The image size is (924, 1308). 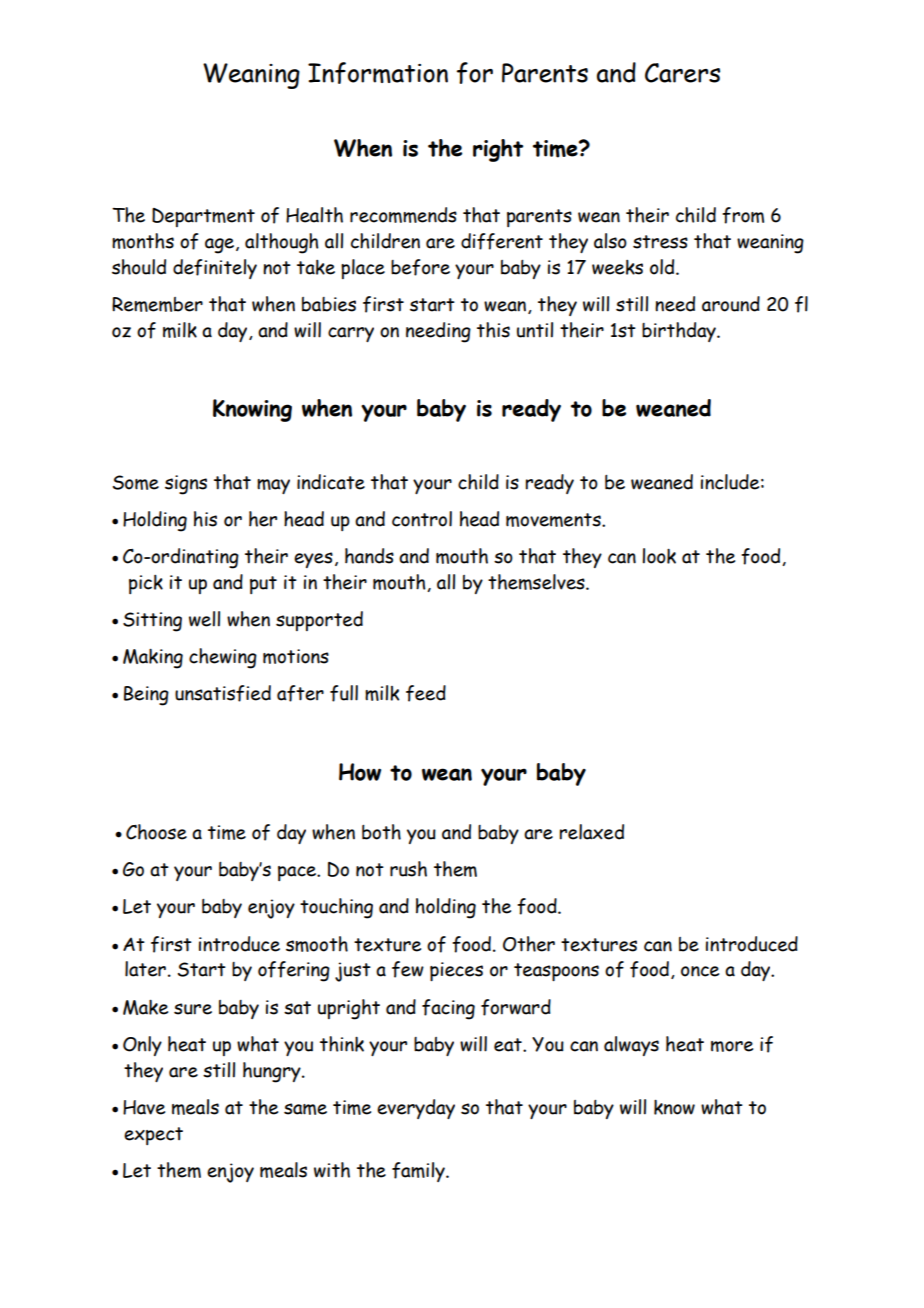 What do you see at coordinates (659, 556) in the screenshot?
I see `look` at bounding box center [659, 556].
